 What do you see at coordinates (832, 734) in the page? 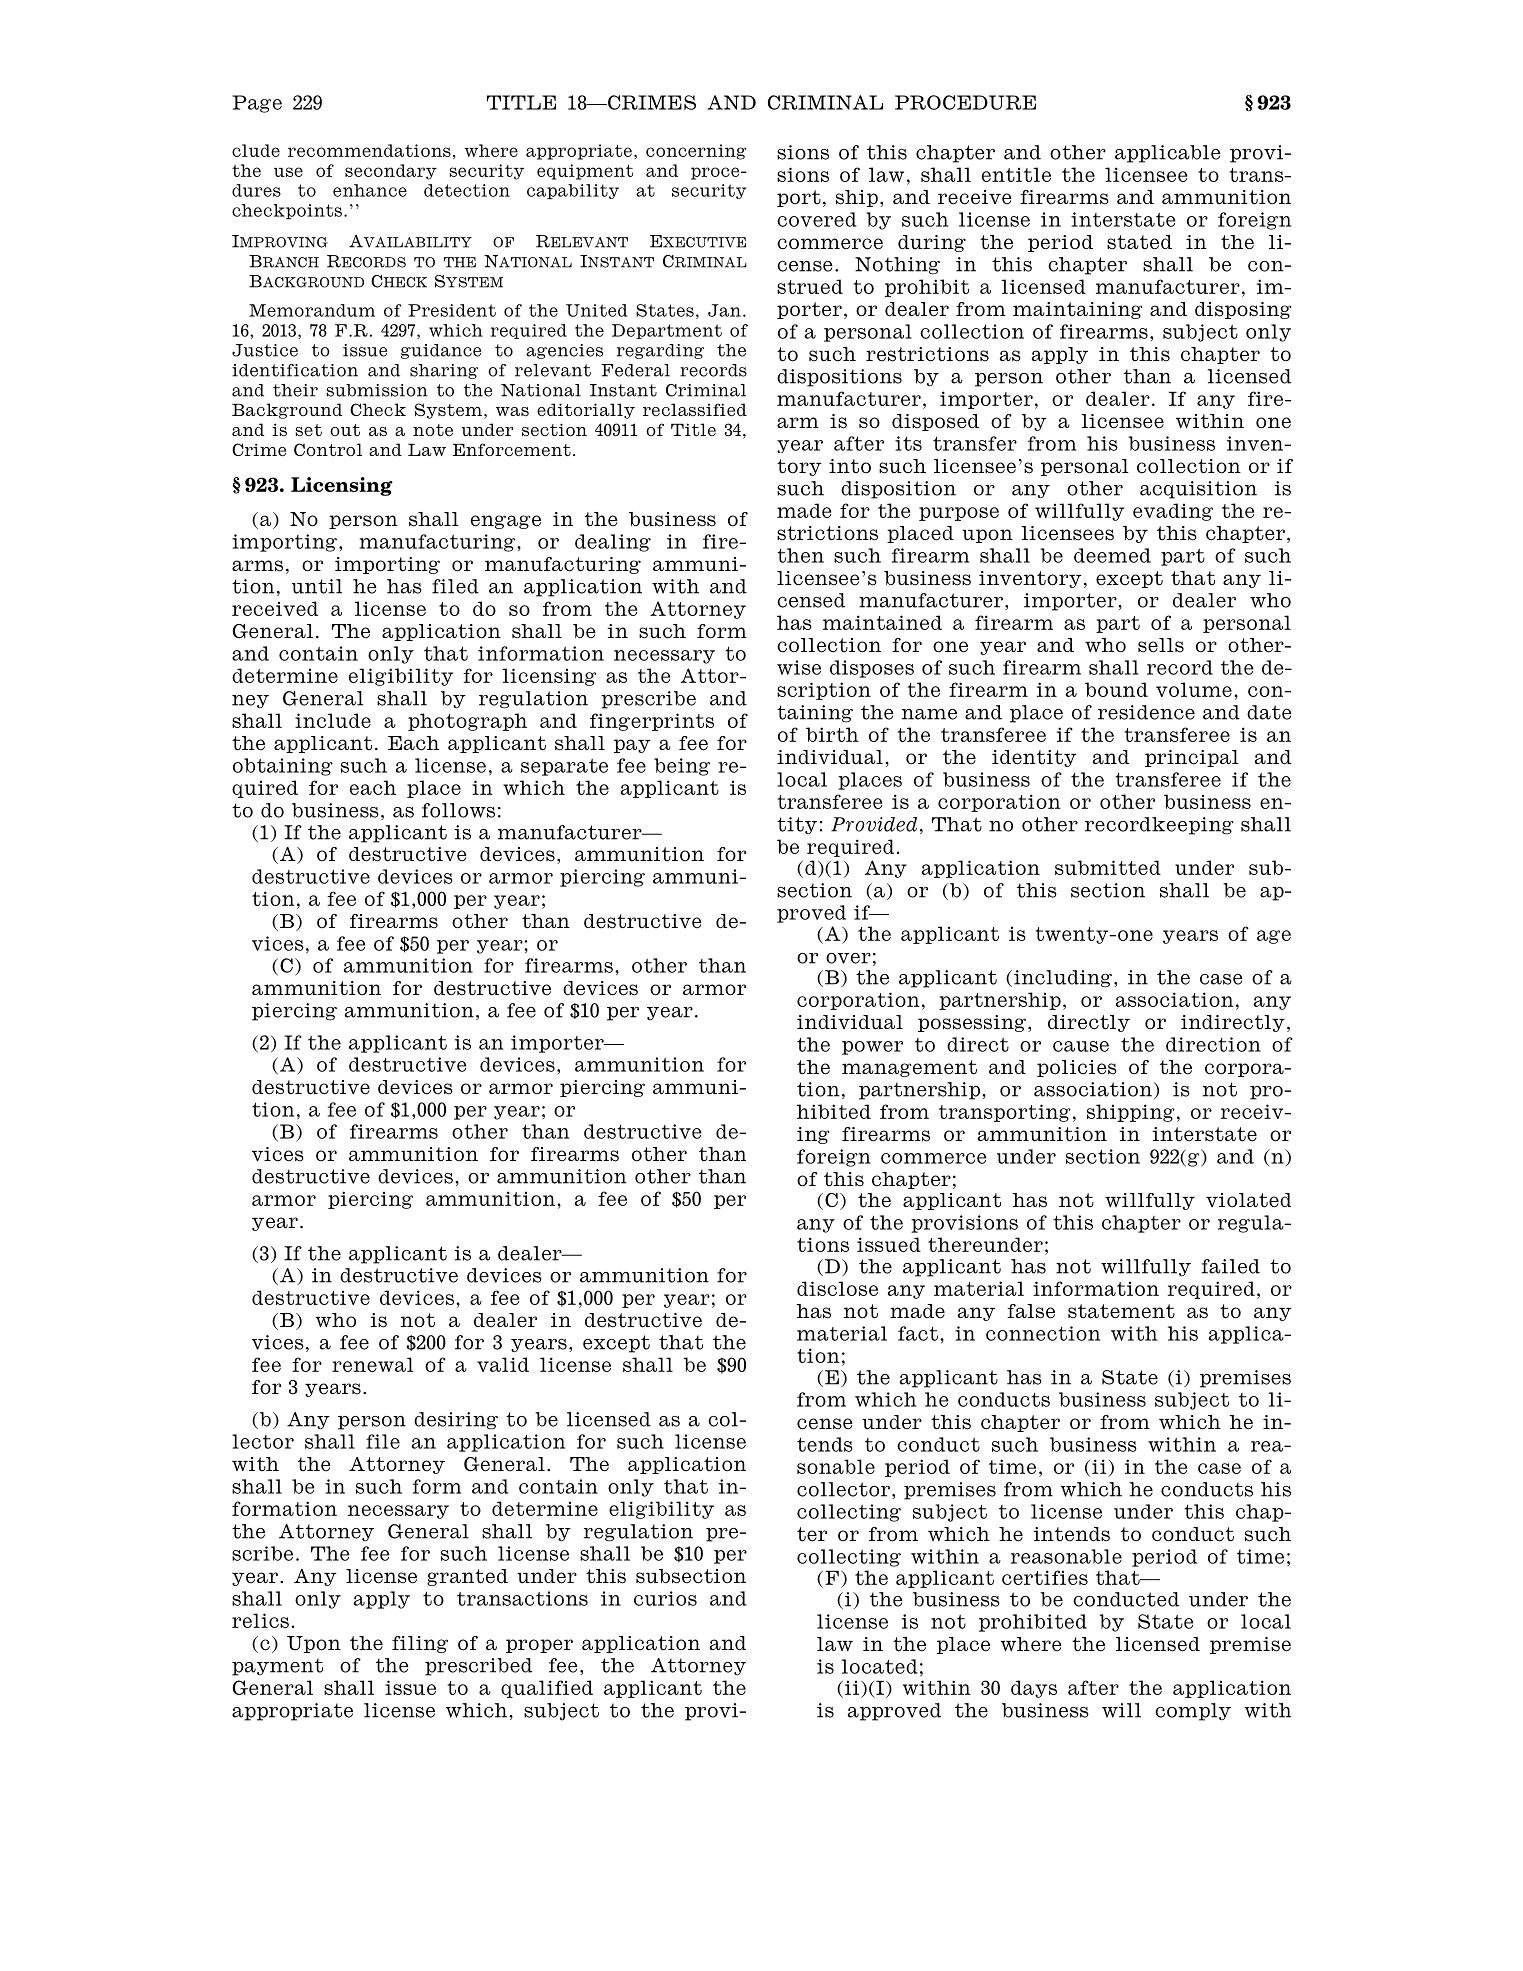
I see `birth` at bounding box center [832, 734].
